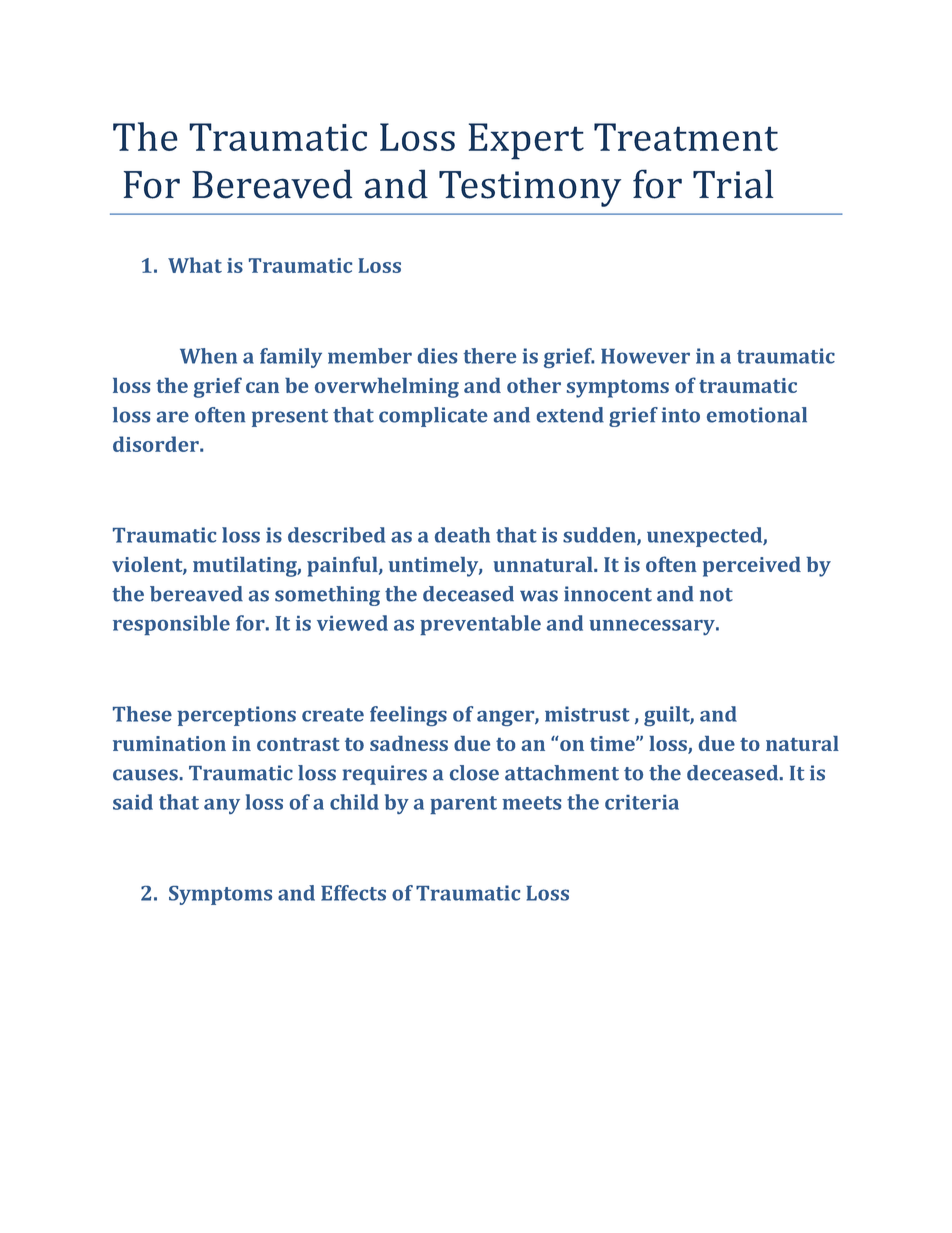 The image size is (952, 1233). What do you see at coordinates (686, 137) in the image?
I see `Treatment` at bounding box center [686, 137].
